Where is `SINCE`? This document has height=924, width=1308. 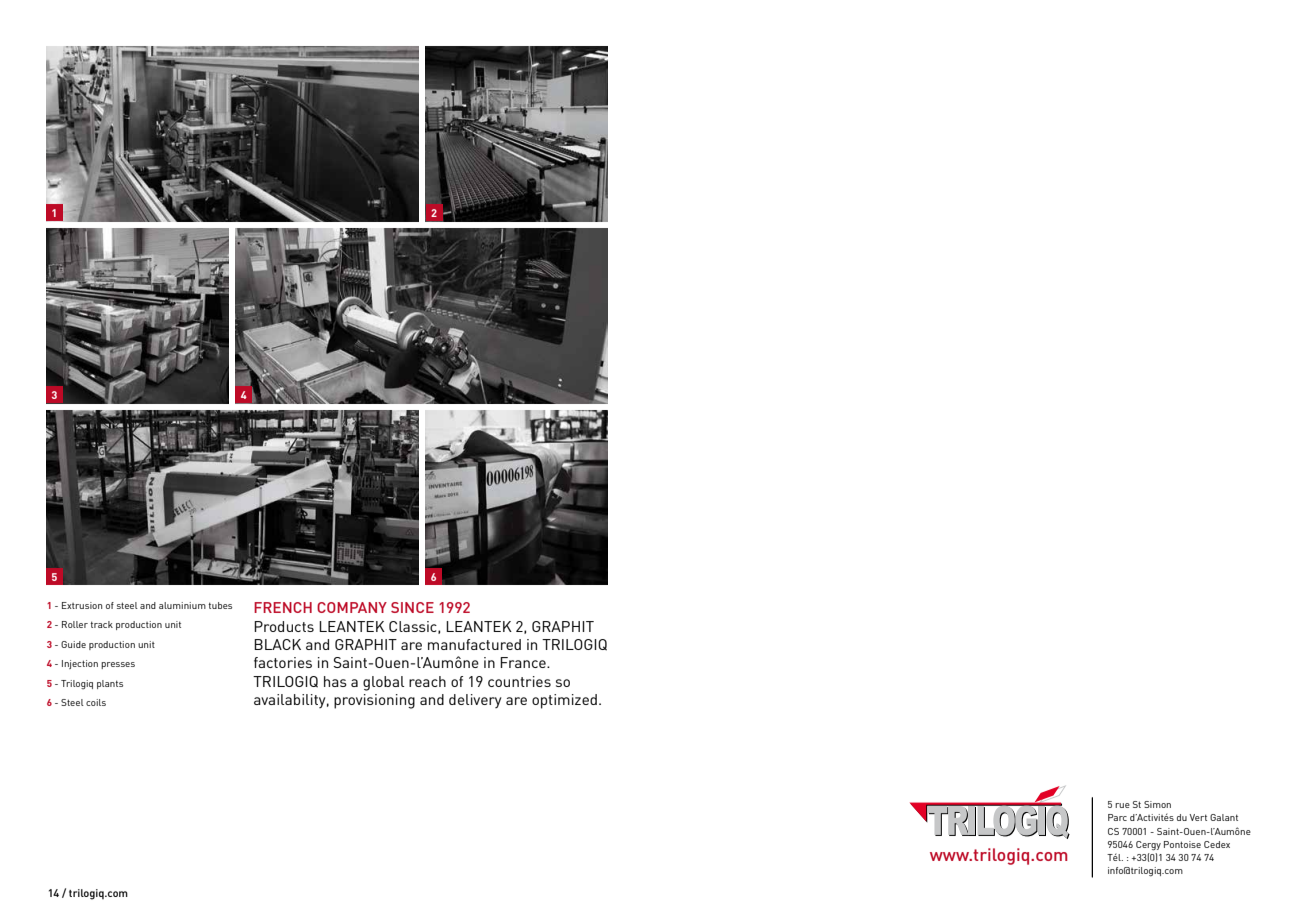
SINCE is located at coordinates (412, 607).
